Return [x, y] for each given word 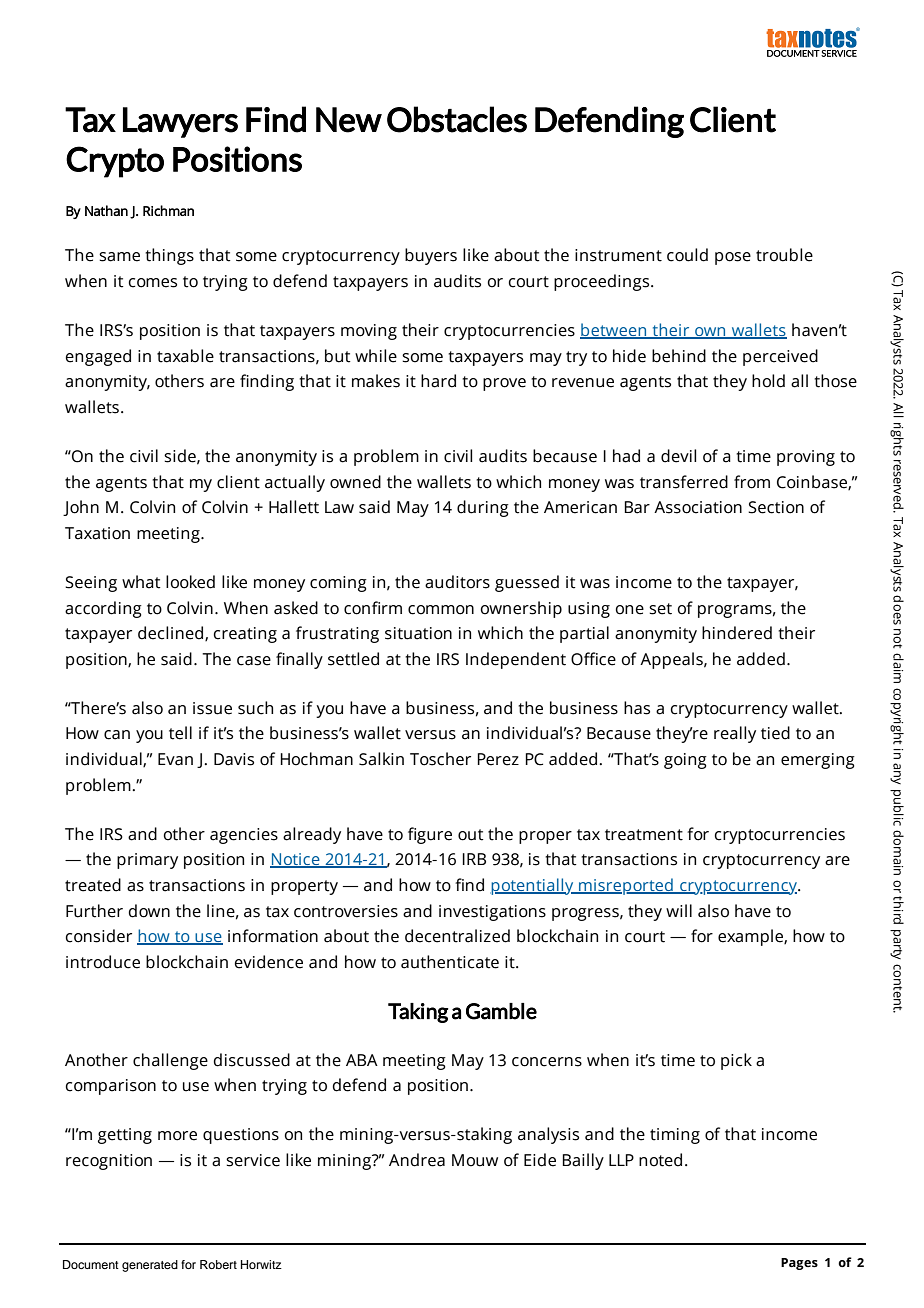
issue [212, 708]
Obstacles [457, 119]
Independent [516, 660]
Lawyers [180, 122]
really [735, 734]
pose [733, 258]
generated [150, 1266]
